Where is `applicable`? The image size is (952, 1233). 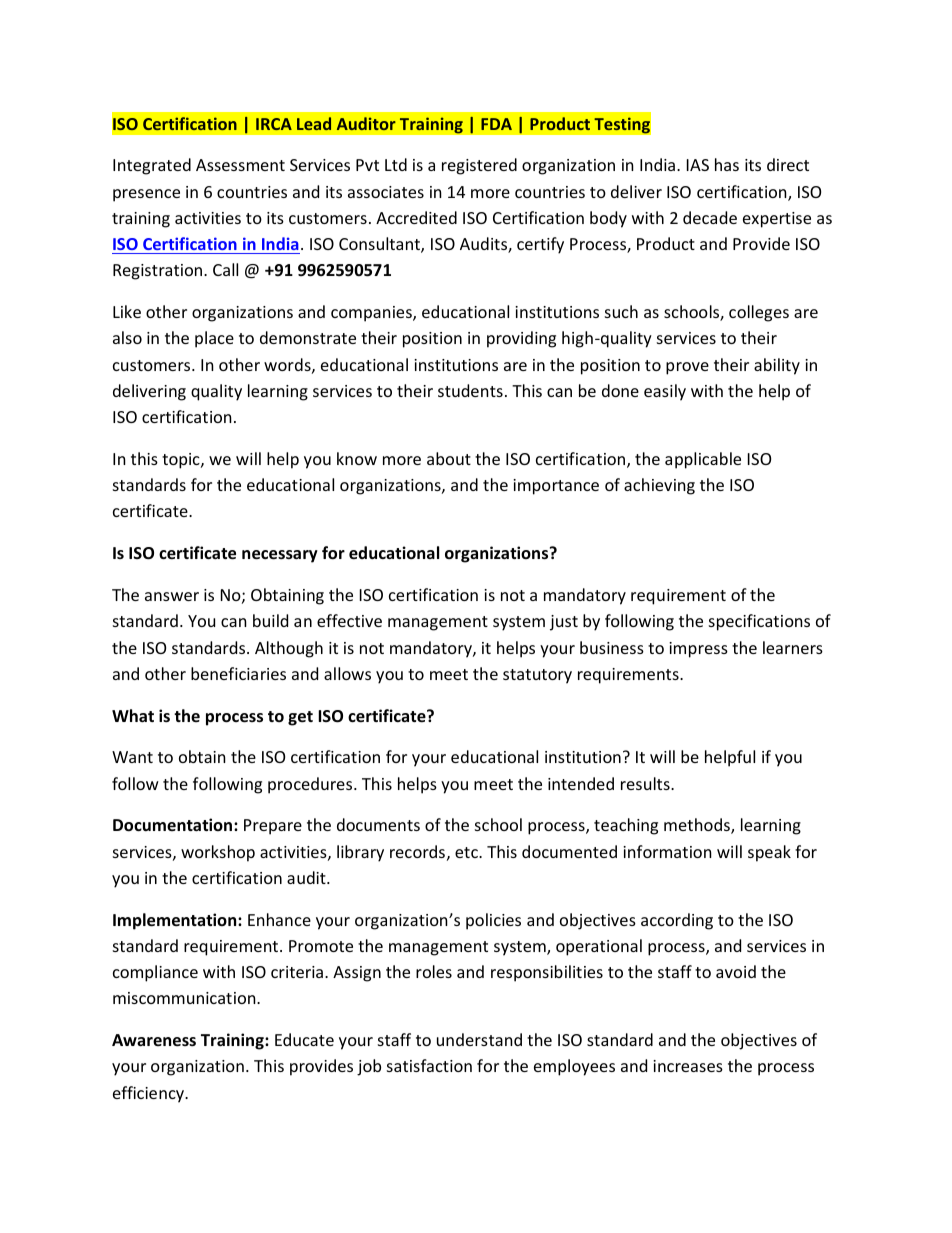
applicable is located at coordinates (703, 460).
